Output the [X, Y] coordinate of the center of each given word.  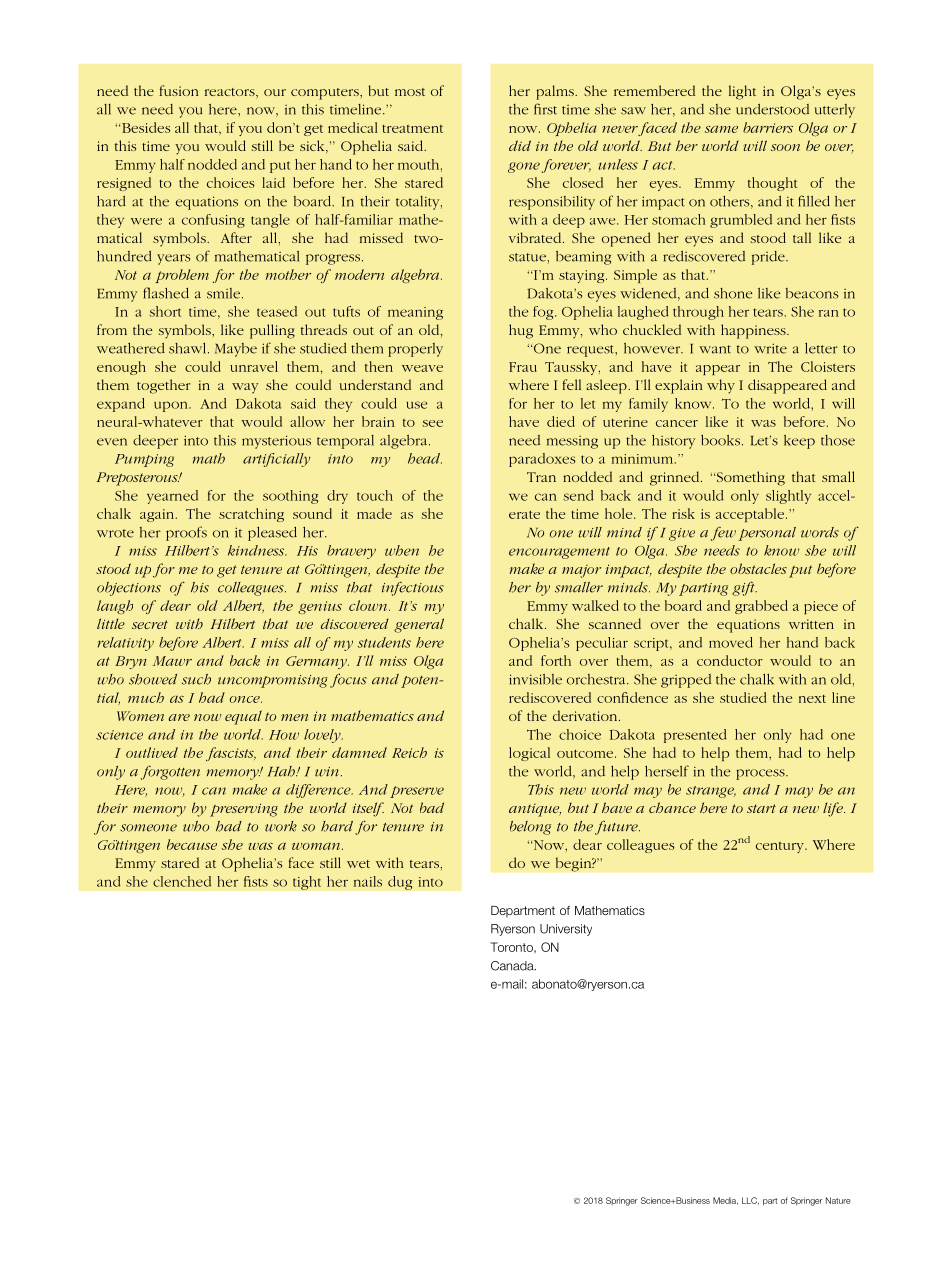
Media [725, 1201]
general [419, 625]
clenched [182, 881]
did [520, 145]
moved [731, 642]
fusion [179, 90]
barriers [768, 127]
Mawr [172, 661]
